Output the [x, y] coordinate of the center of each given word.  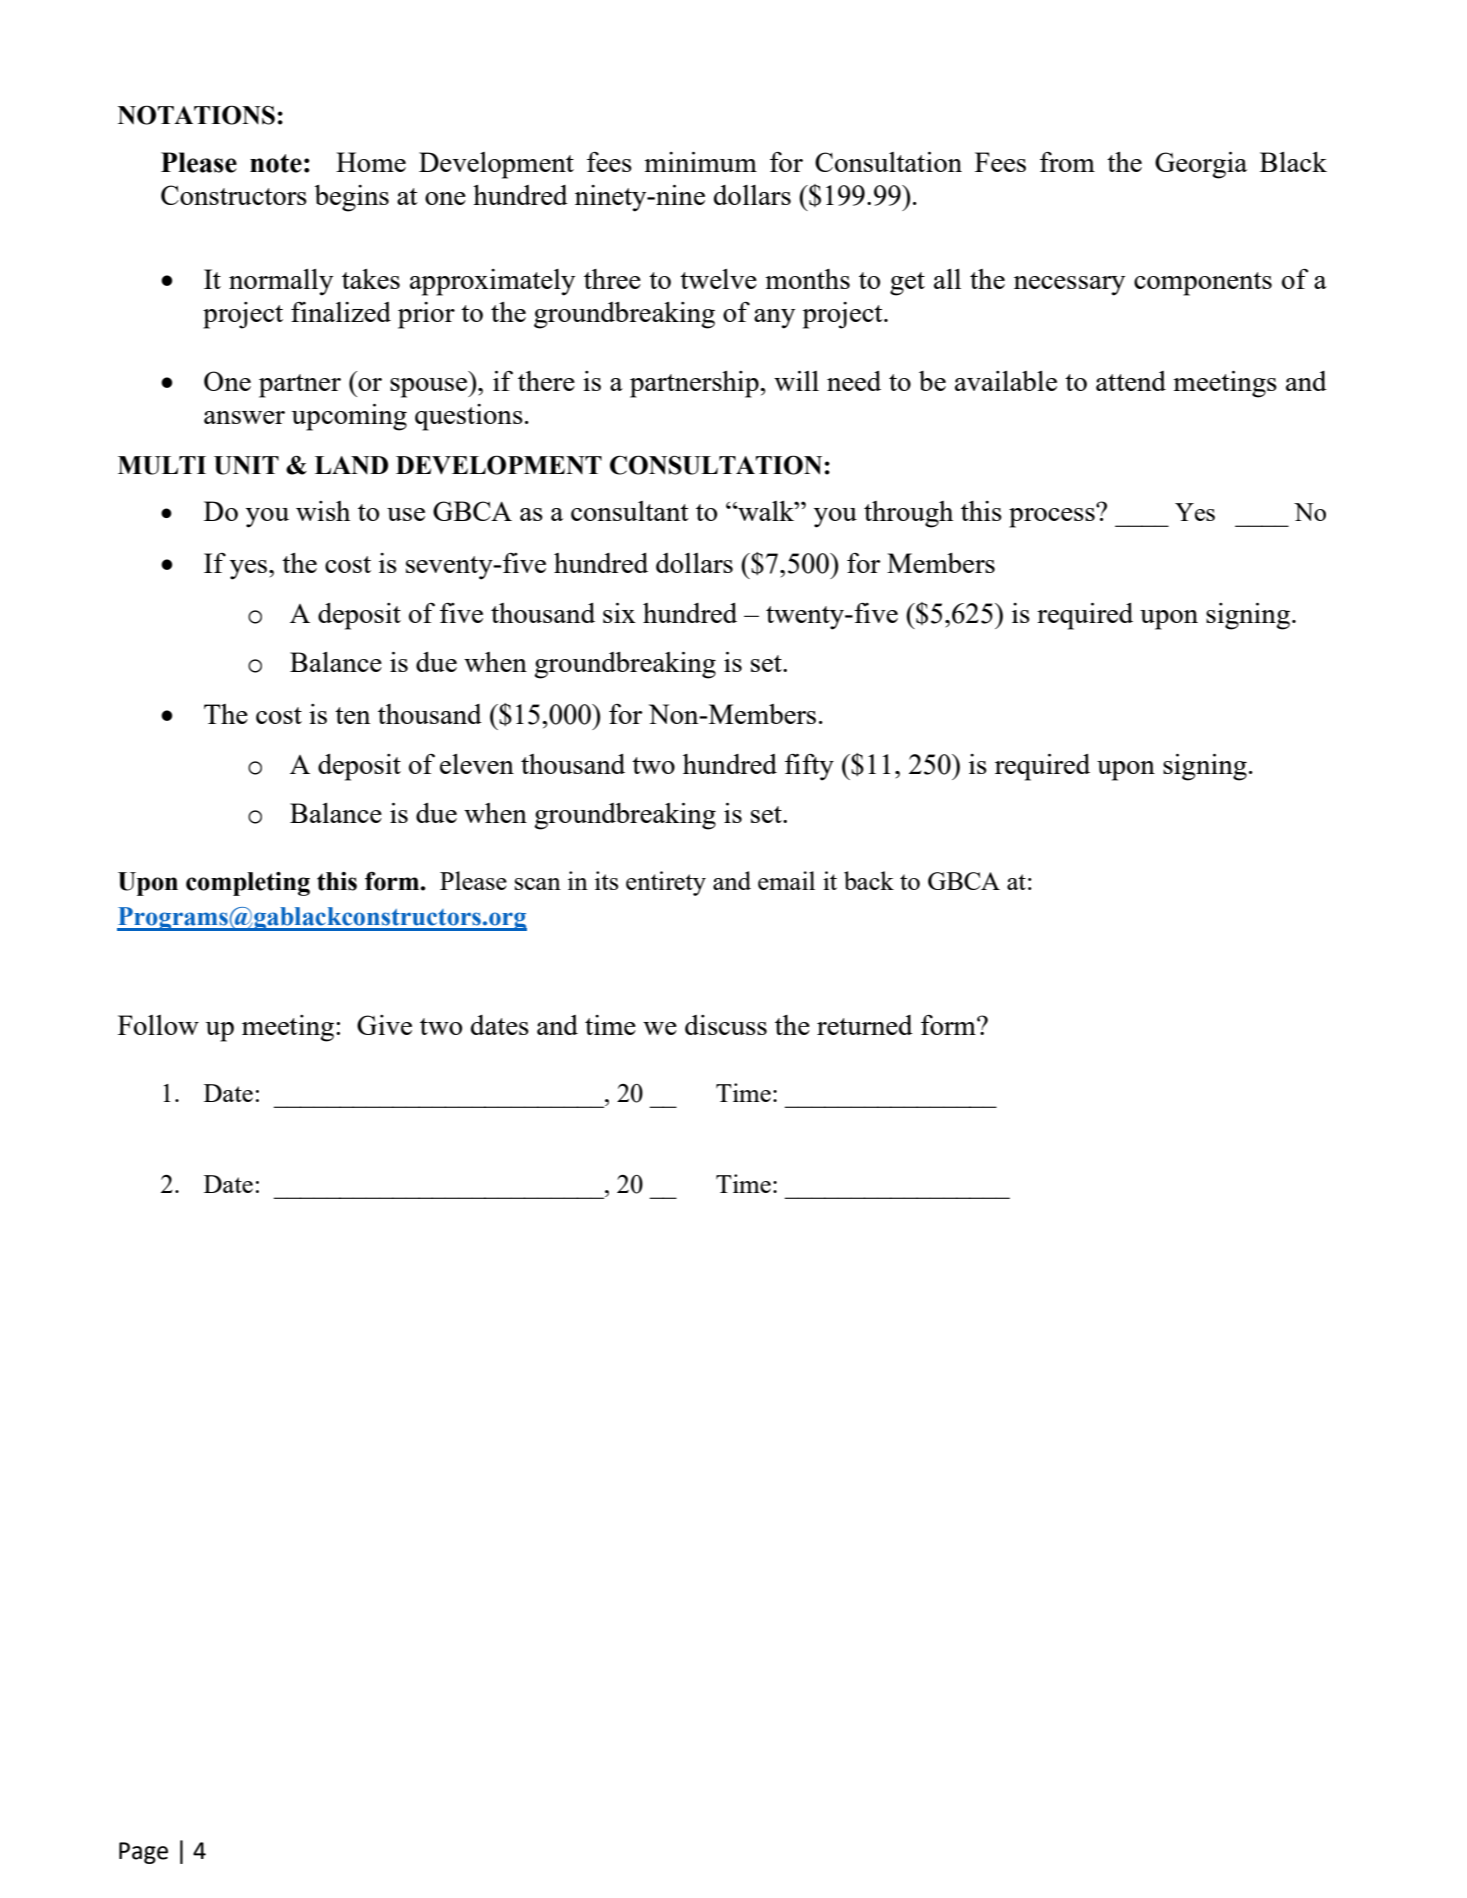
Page [143, 1853]
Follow [158, 1025]
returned [865, 1025]
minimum [700, 162]
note [276, 163]
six [619, 613]
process [1053, 517]
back [869, 880]
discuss [726, 1025]
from [1067, 162]
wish [323, 511]
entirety [666, 883]
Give [384, 1025]
